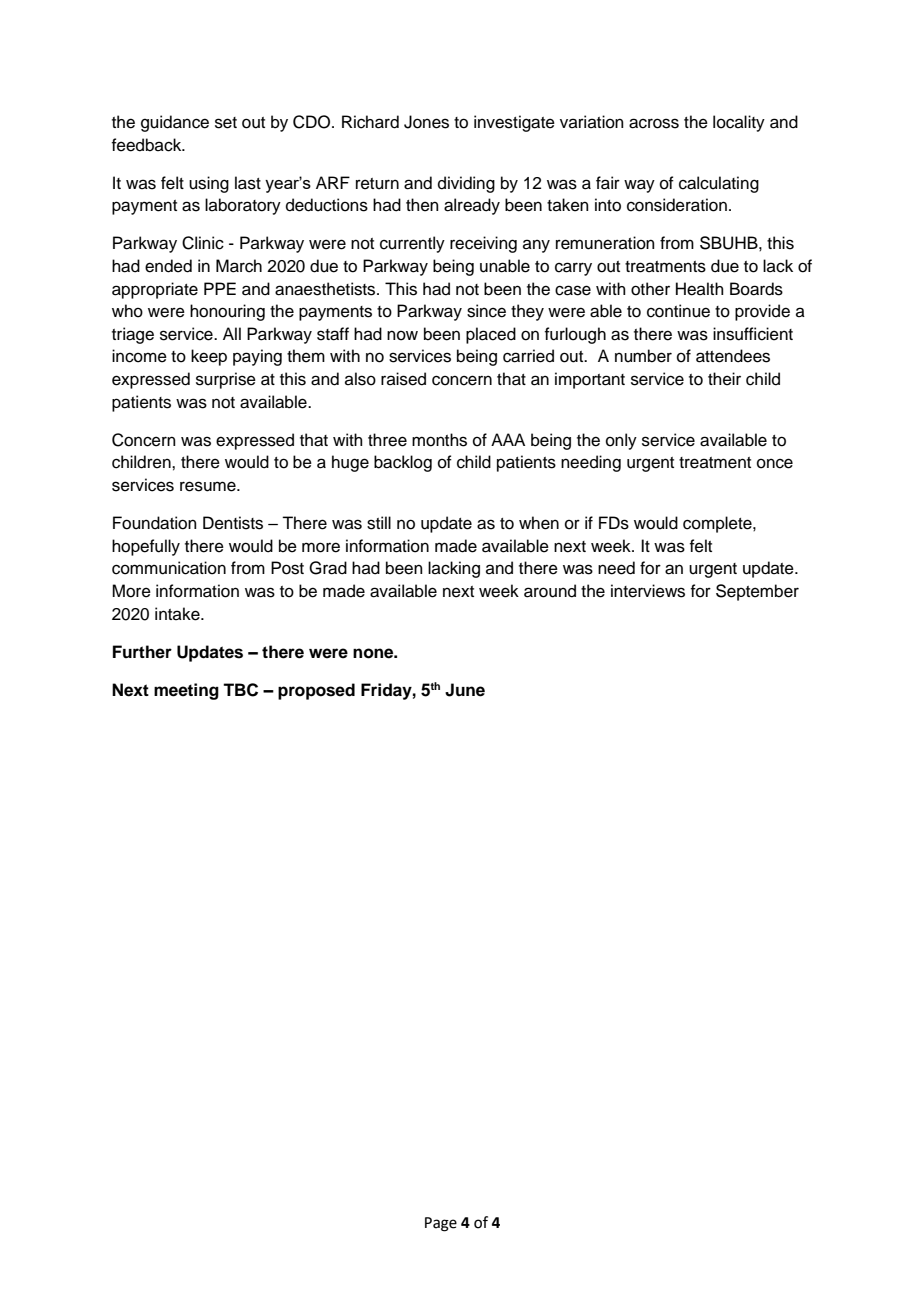 The height and width of the screenshot is (1308, 924). Describe the element at coordinates (209, 184) in the screenshot. I see `using` at that location.
